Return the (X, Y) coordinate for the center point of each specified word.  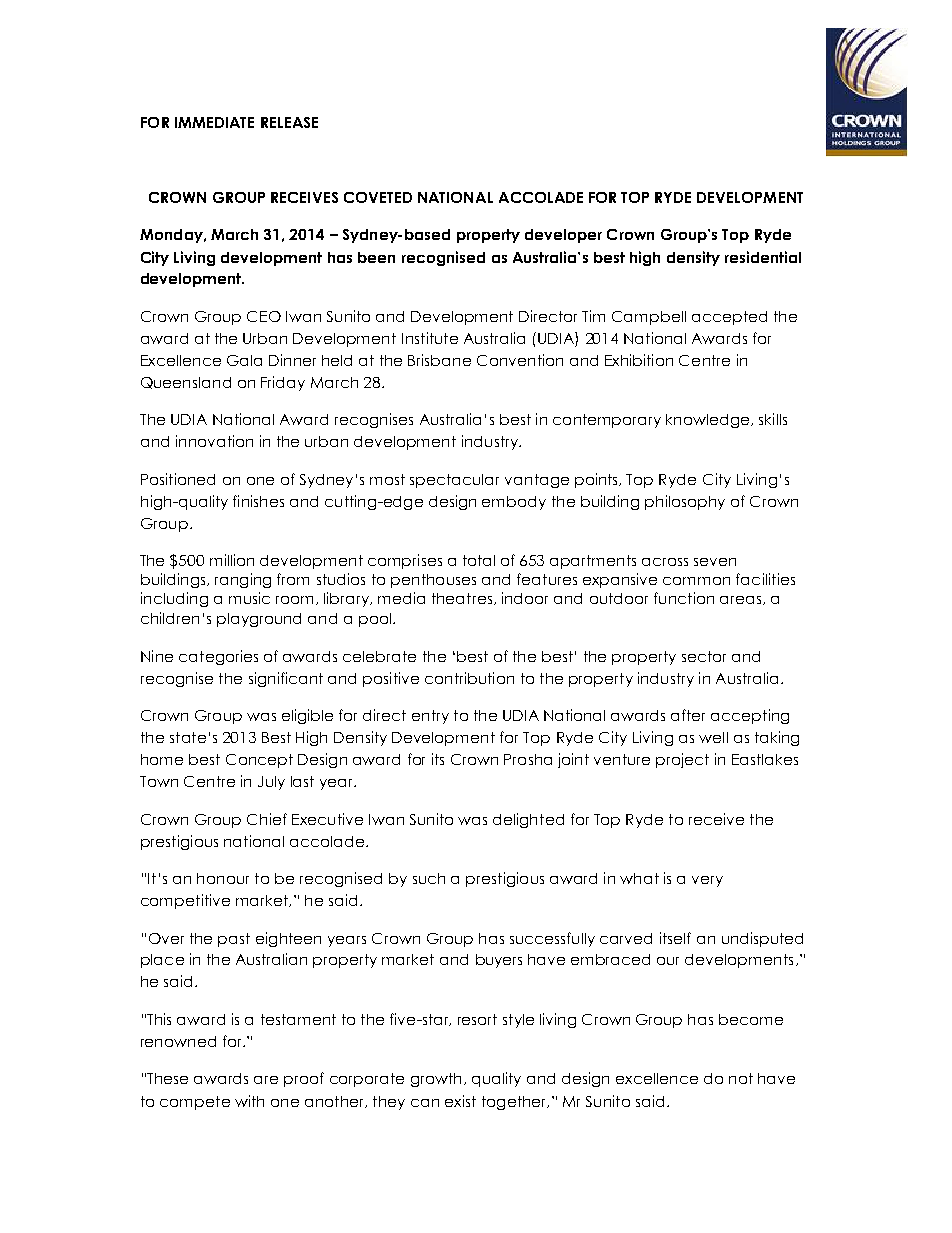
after (688, 715)
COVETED (378, 197)
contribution (469, 678)
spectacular (454, 481)
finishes (258, 501)
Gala (244, 360)
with (249, 1101)
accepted (729, 318)
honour (223, 878)
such (429, 878)
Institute (430, 338)
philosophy (685, 502)
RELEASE (289, 122)
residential (763, 257)
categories (218, 657)
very (707, 881)
